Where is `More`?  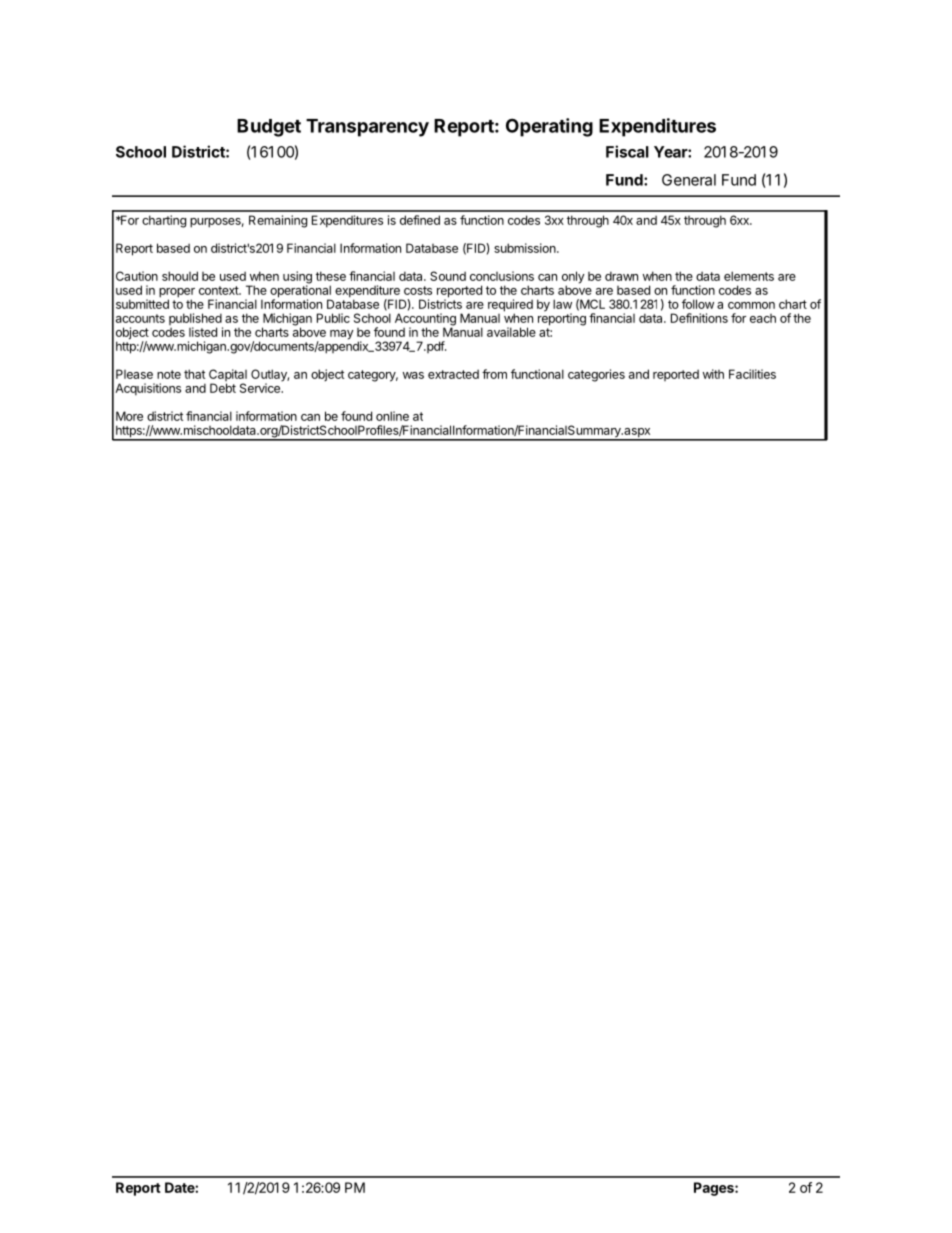
More is located at coordinates (129, 416).
